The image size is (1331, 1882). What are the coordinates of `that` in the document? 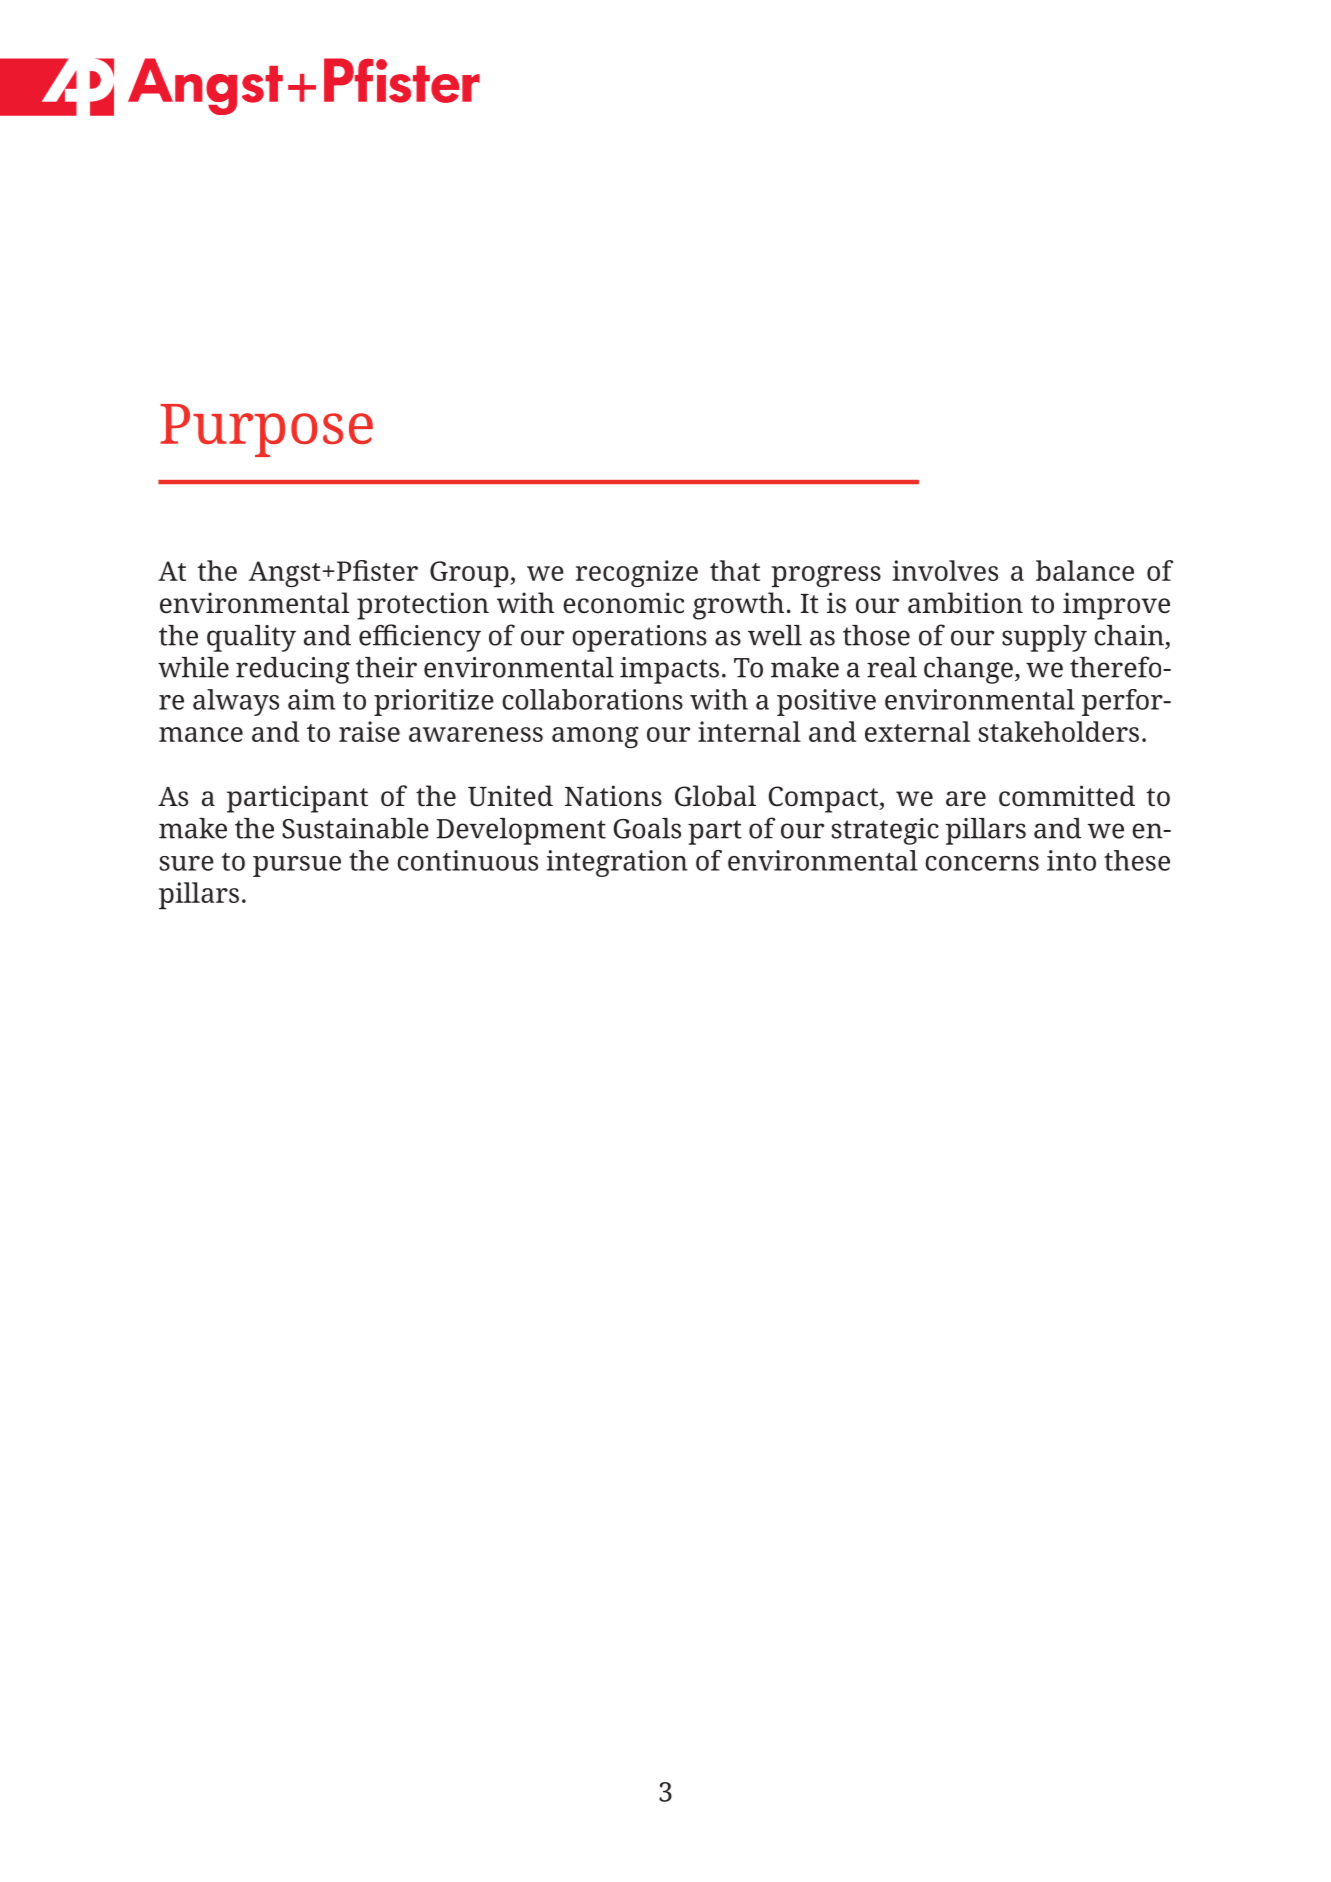 It's located at (735, 570).
